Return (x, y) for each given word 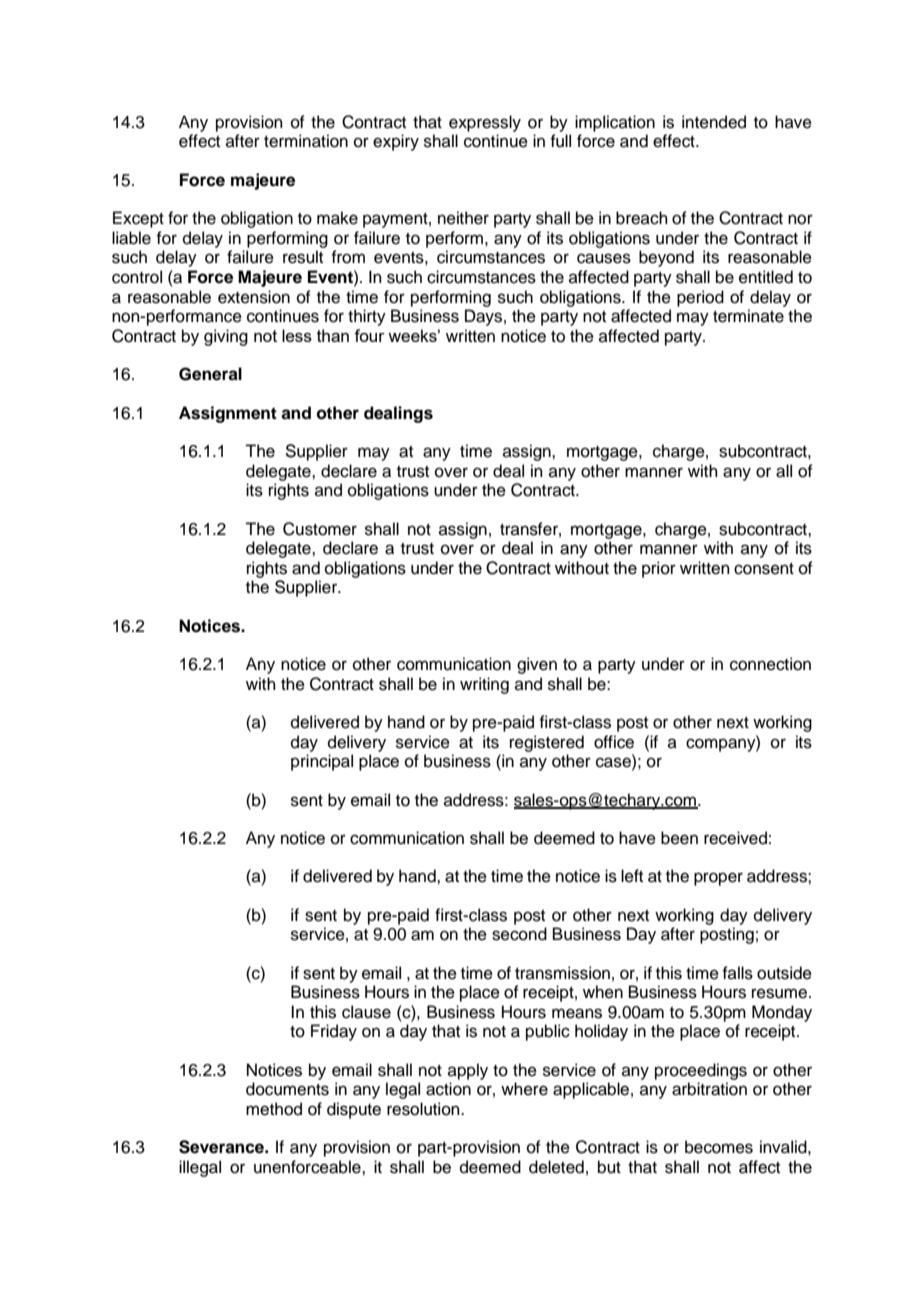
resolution (424, 1109)
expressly (485, 123)
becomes (719, 1147)
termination (306, 141)
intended (714, 122)
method (274, 1109)
